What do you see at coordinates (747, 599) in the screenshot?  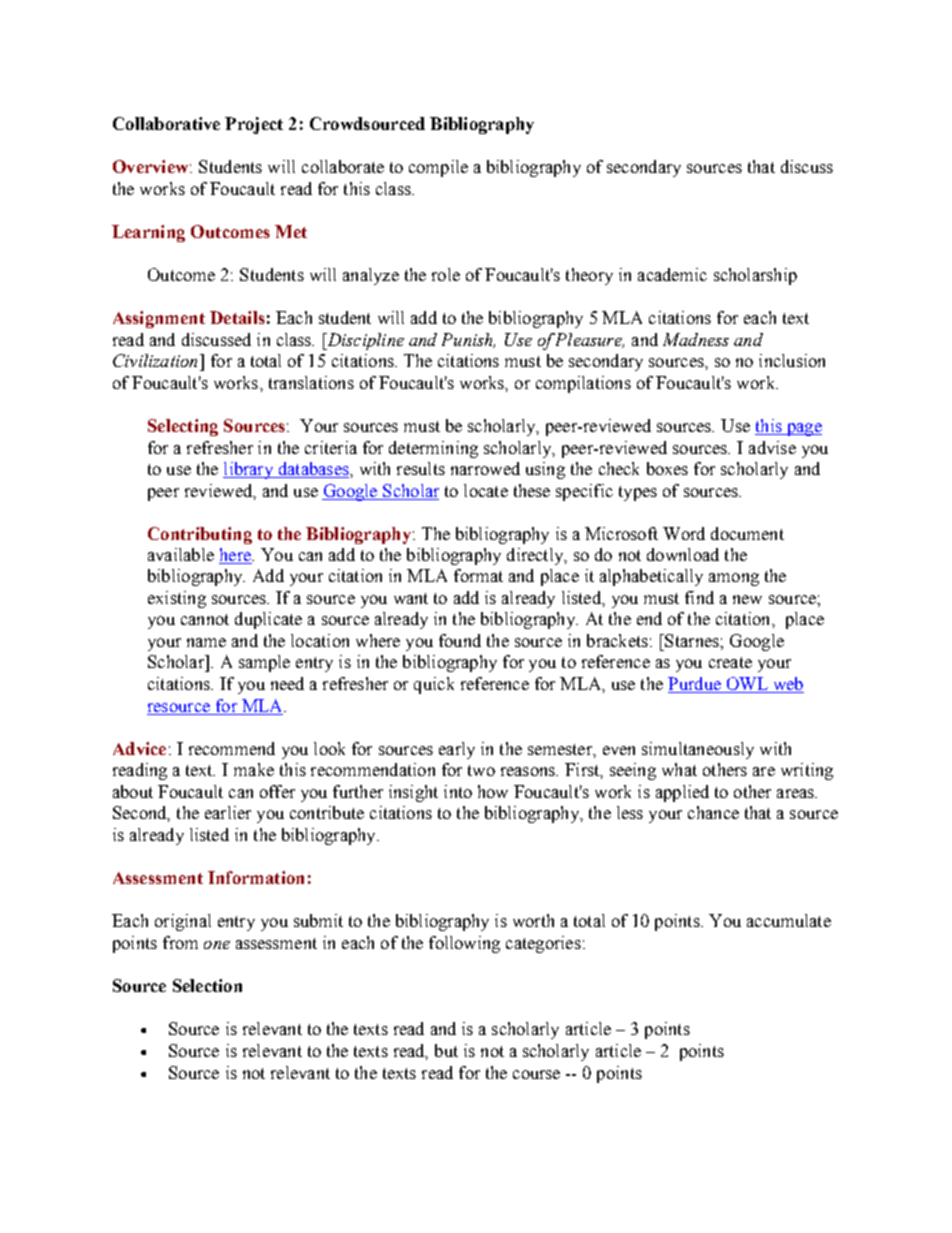 I see `new` at bounding box center [747, 599].
